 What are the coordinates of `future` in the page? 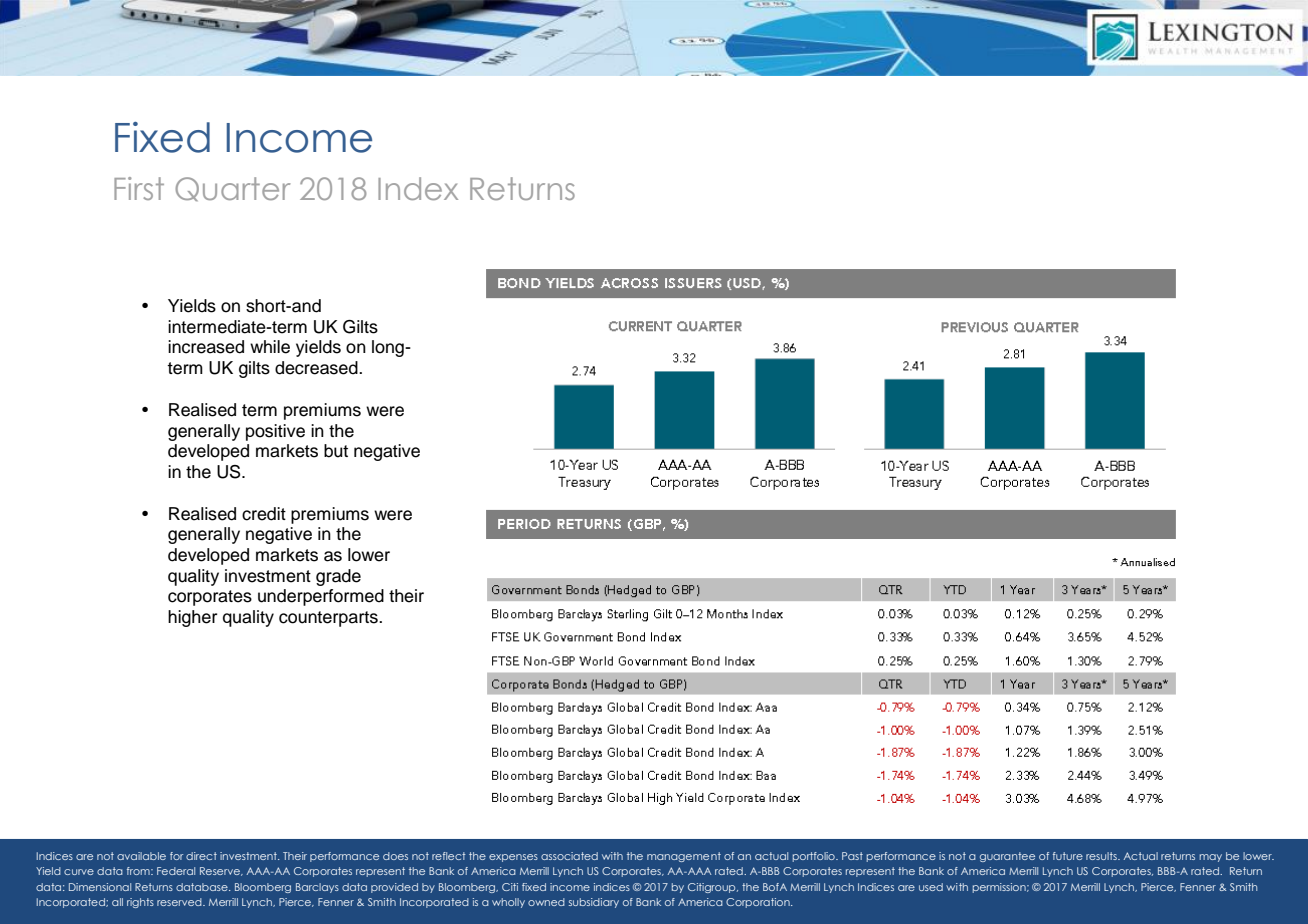 It's located at (1068, 856).
